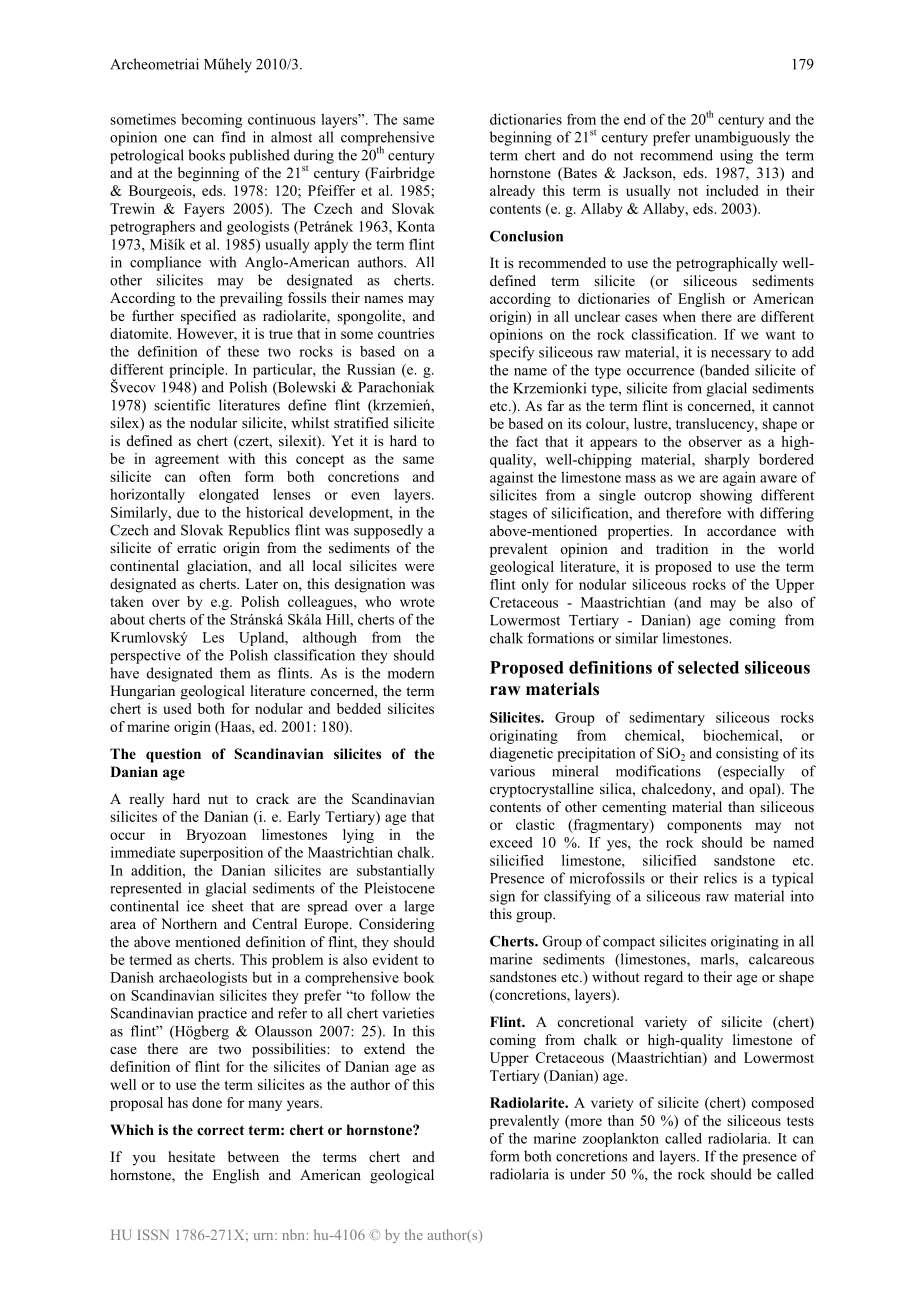 The width and height of the screenshot is (924, 1308). I want to click on modern, so click(411, 673).
